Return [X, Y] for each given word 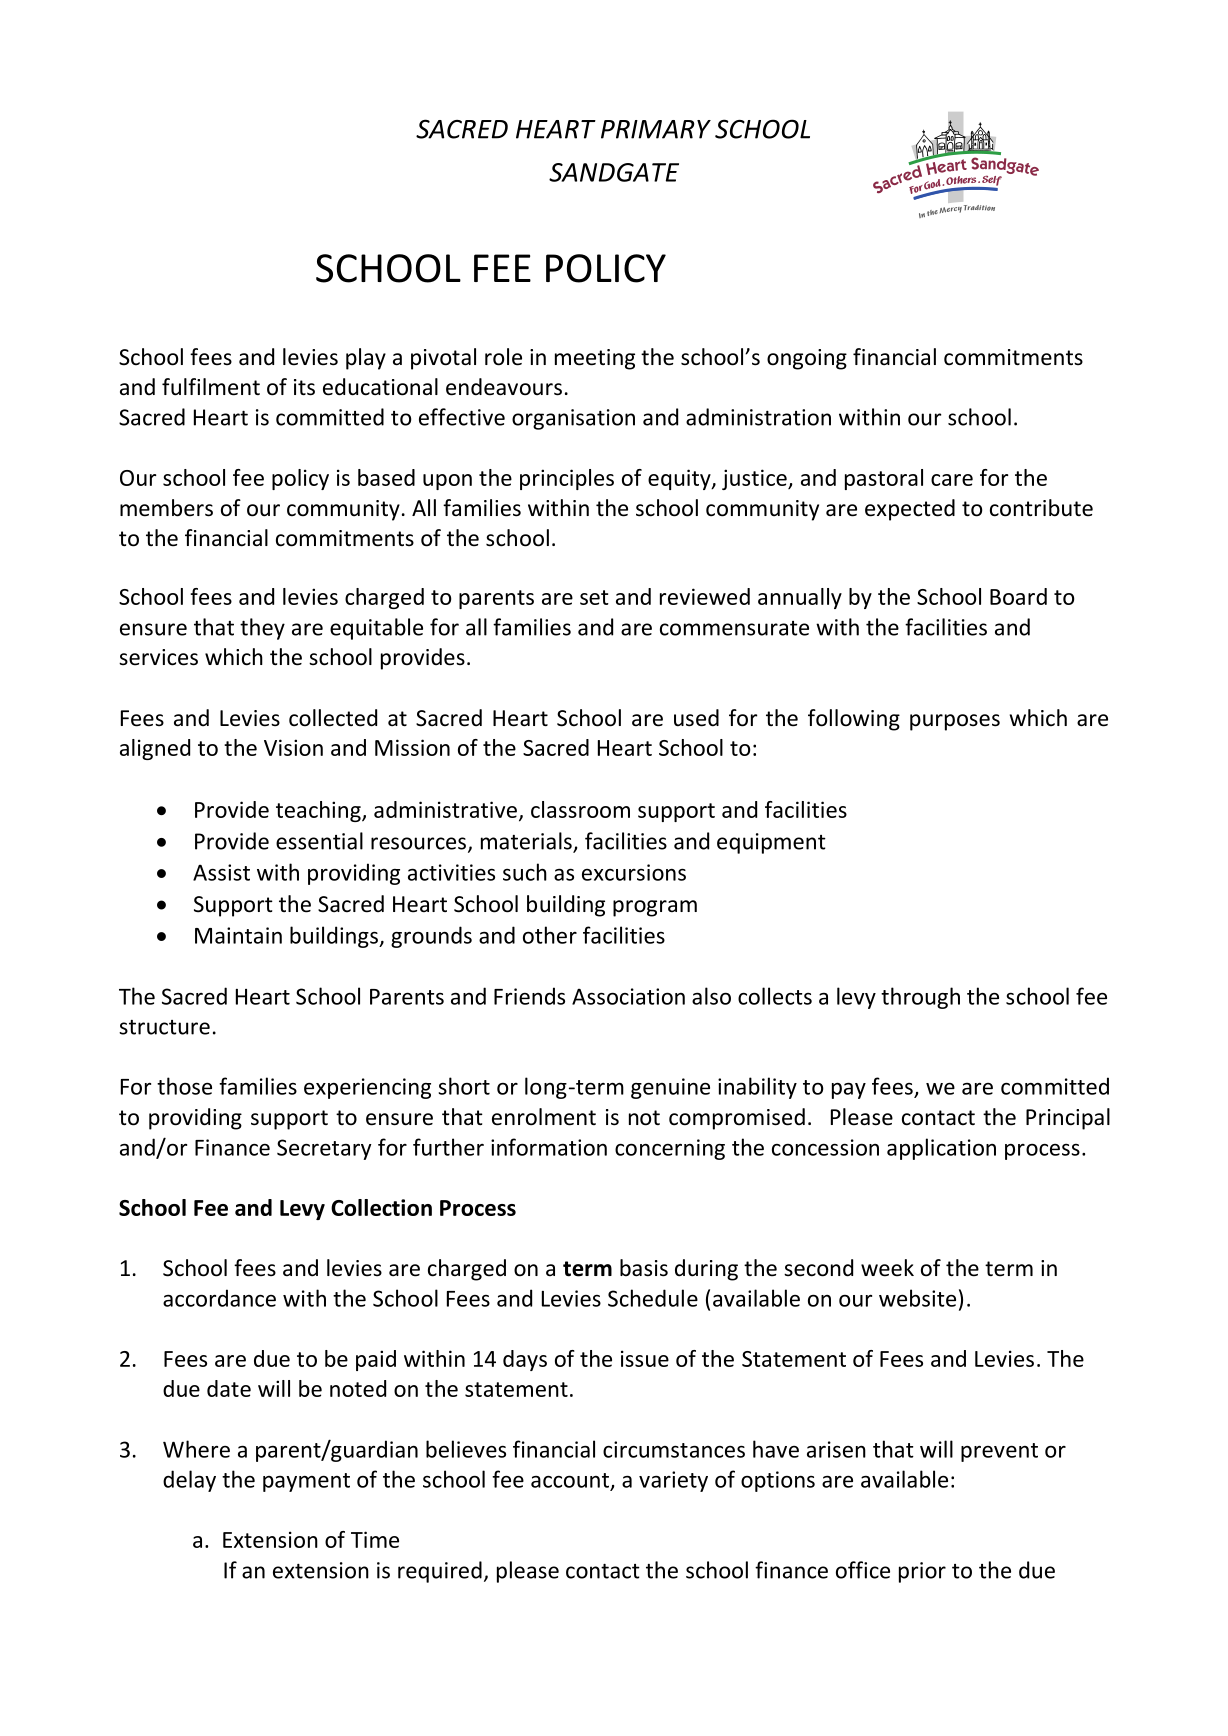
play [366, 359]
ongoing [807, 359]
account [570, 1480]
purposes [955, 722]
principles [567, 479]
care [952, 480]
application [941, 1149]
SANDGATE [614, 172]
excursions [634, 872]
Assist [221, 872]
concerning [670, 1149]
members [166, 508]
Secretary [324, 1149]
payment [306, 1482]
